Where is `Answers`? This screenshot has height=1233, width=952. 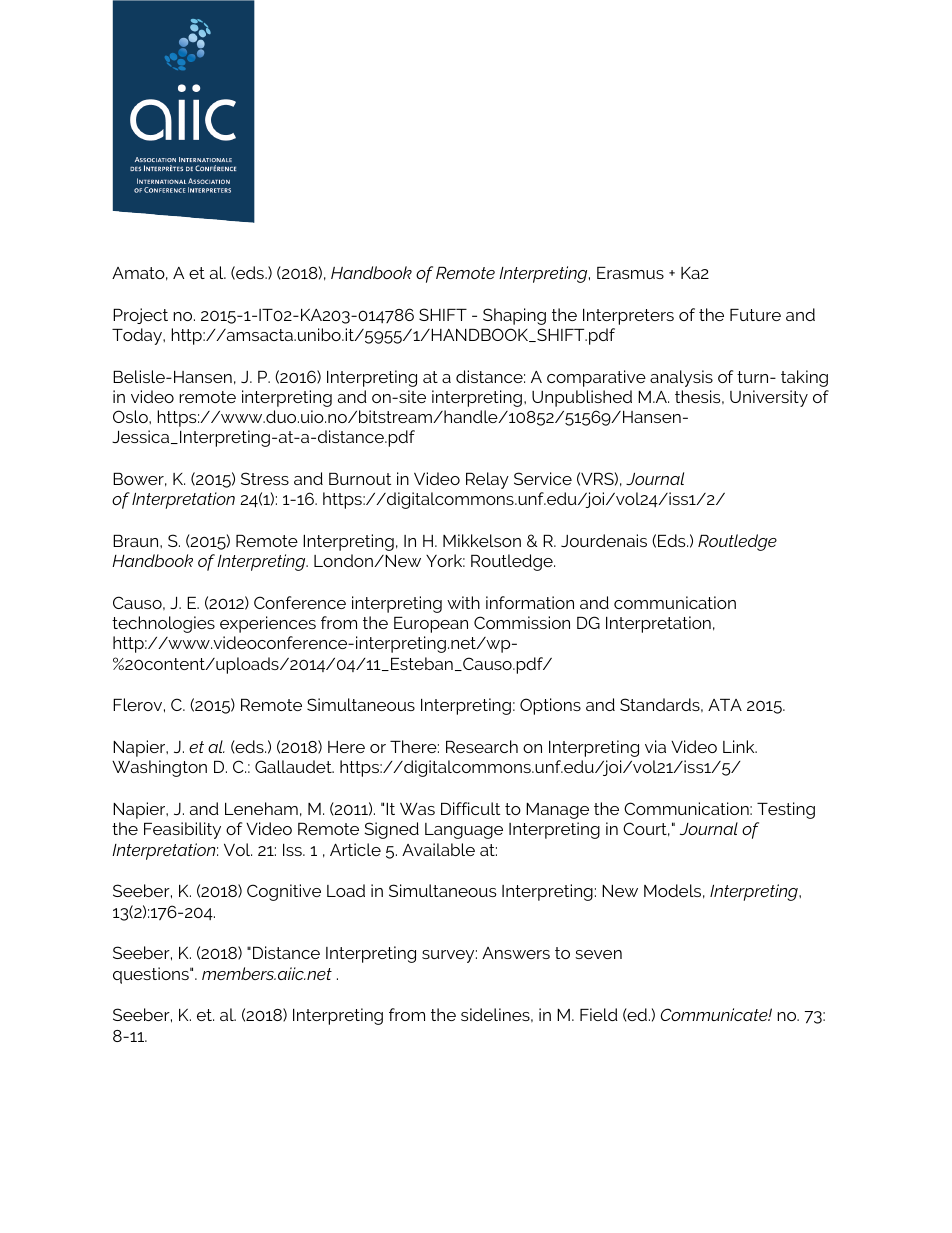
Answers is located at coordinates (516, 953).
